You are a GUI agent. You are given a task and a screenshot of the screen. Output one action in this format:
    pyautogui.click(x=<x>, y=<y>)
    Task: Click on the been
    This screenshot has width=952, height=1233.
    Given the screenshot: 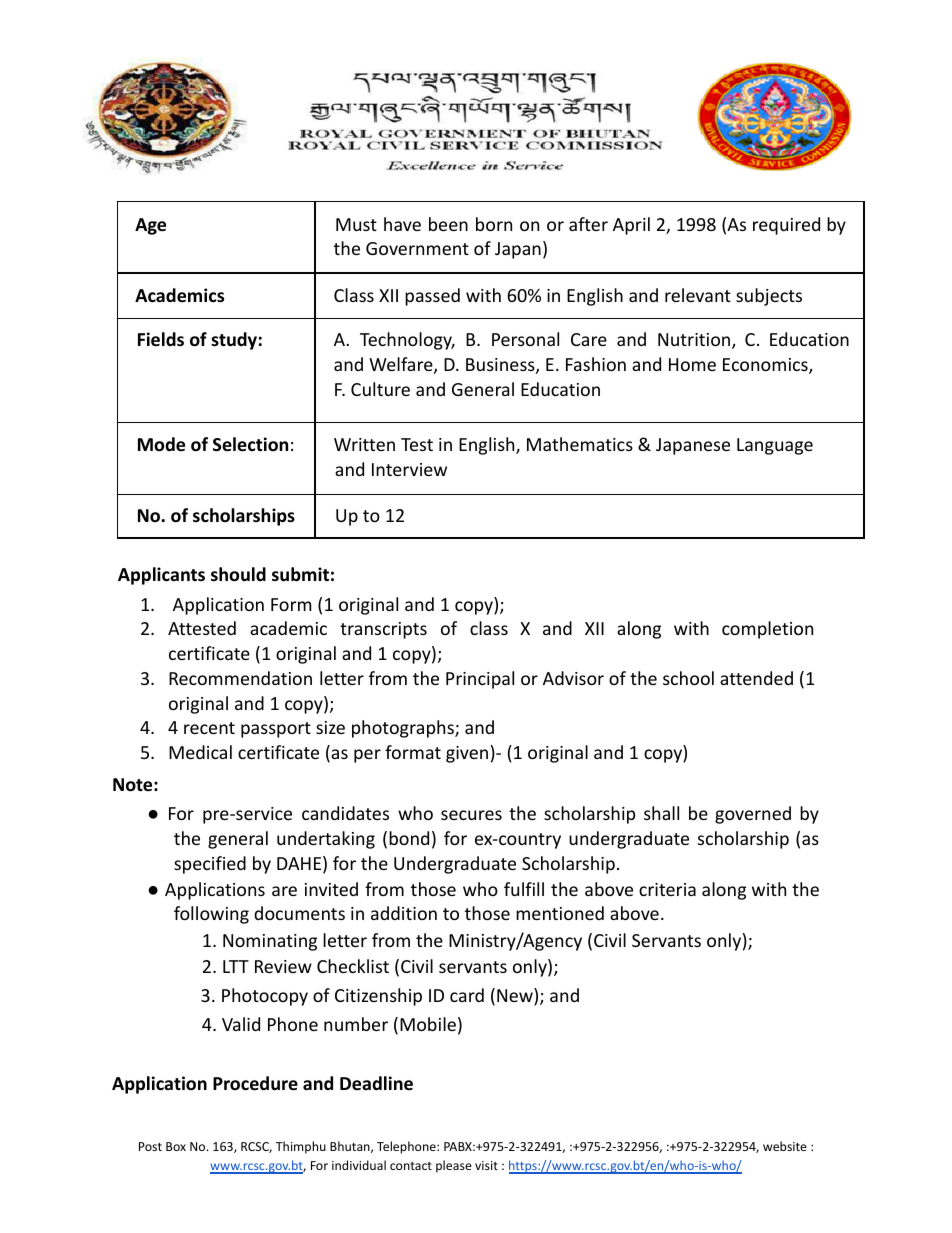 What is the action you would take?
    pyautogui.click(x=448, y=224)
